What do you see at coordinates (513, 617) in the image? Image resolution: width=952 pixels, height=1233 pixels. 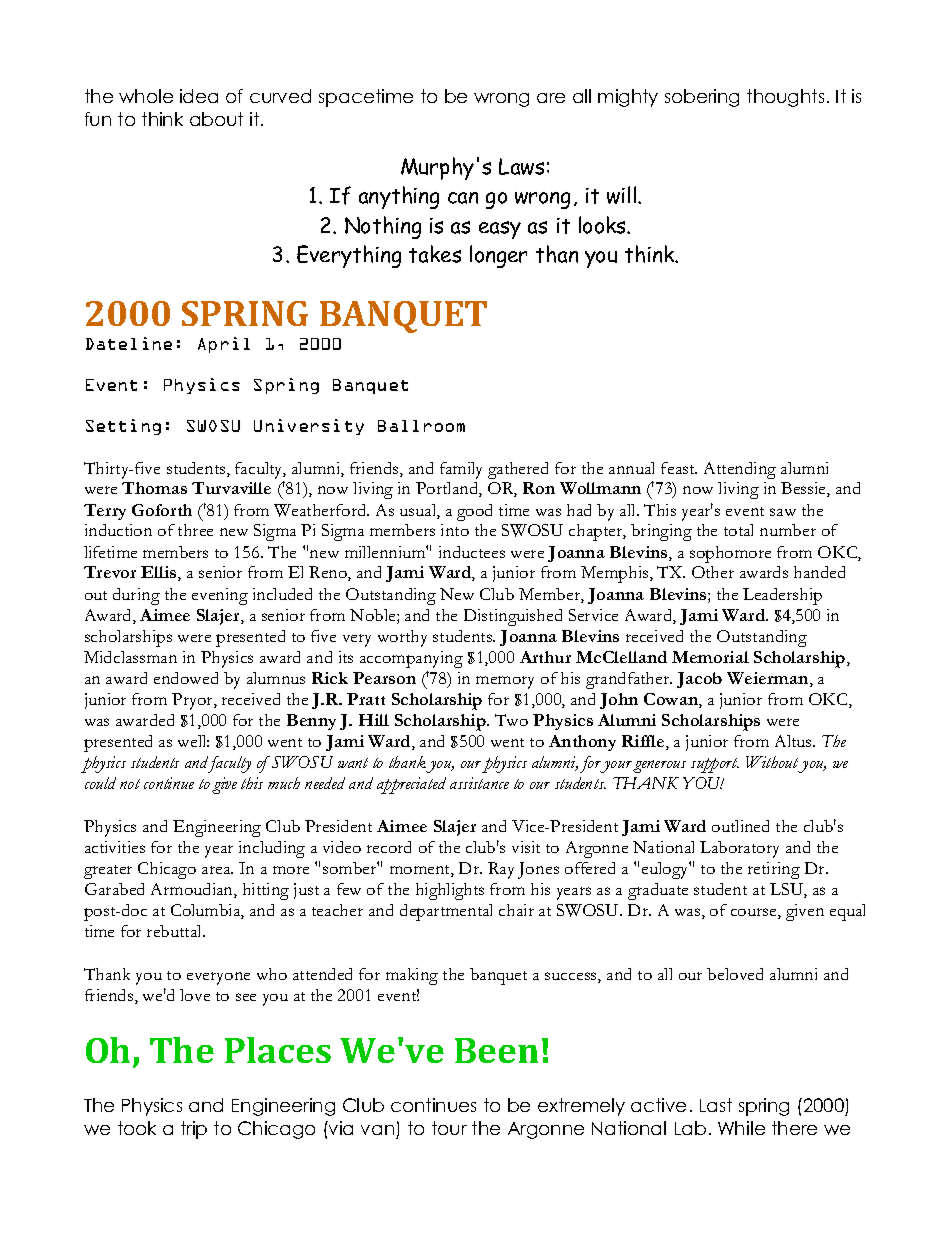 I see `Distinguished` at bounding box center [513, 617].
